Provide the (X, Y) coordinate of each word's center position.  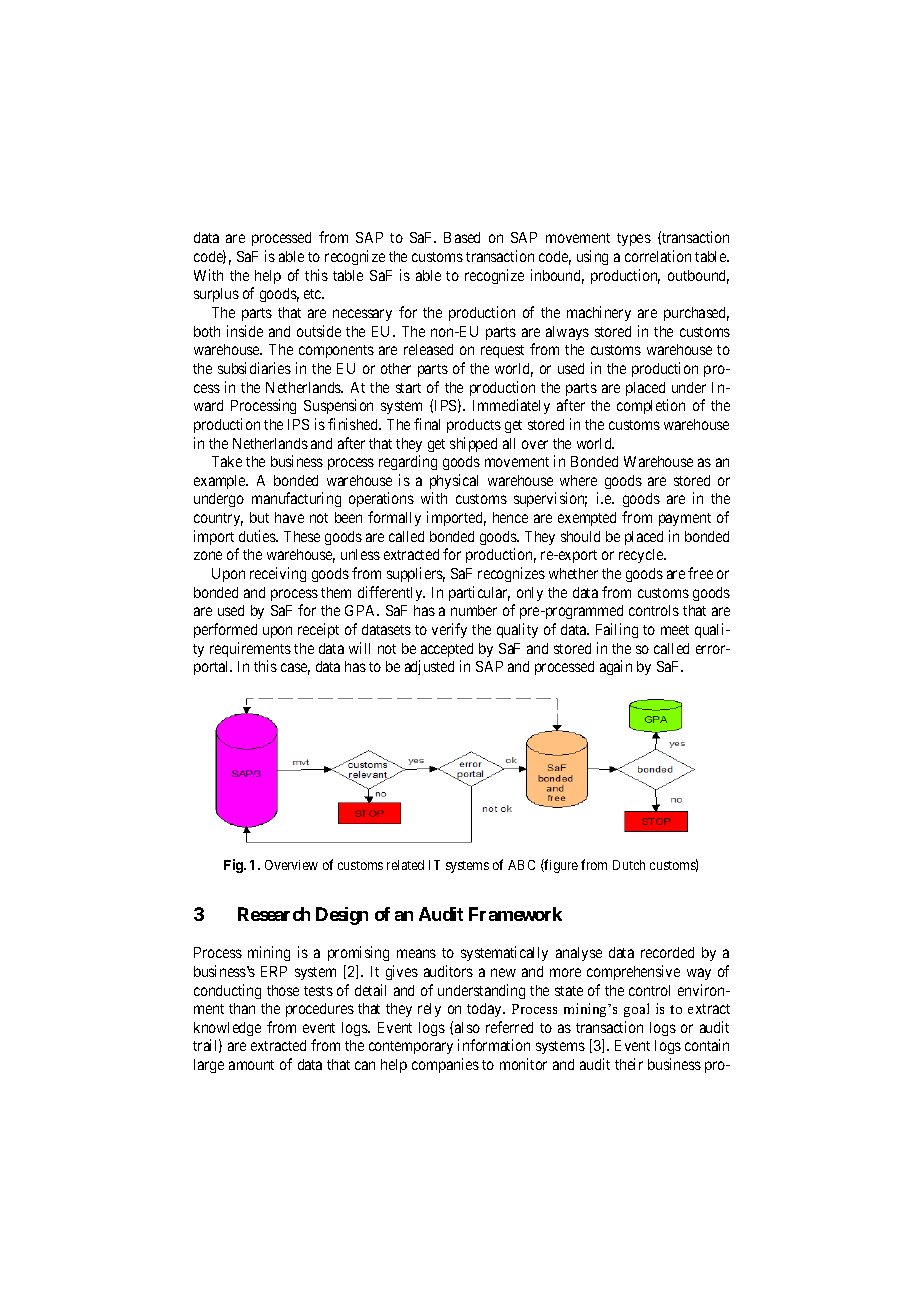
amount (251, 1065)
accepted (447, 650)
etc (314, 294)
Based (462, 237)
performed (225, 630)
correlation (658, 256)
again (616, 667)
